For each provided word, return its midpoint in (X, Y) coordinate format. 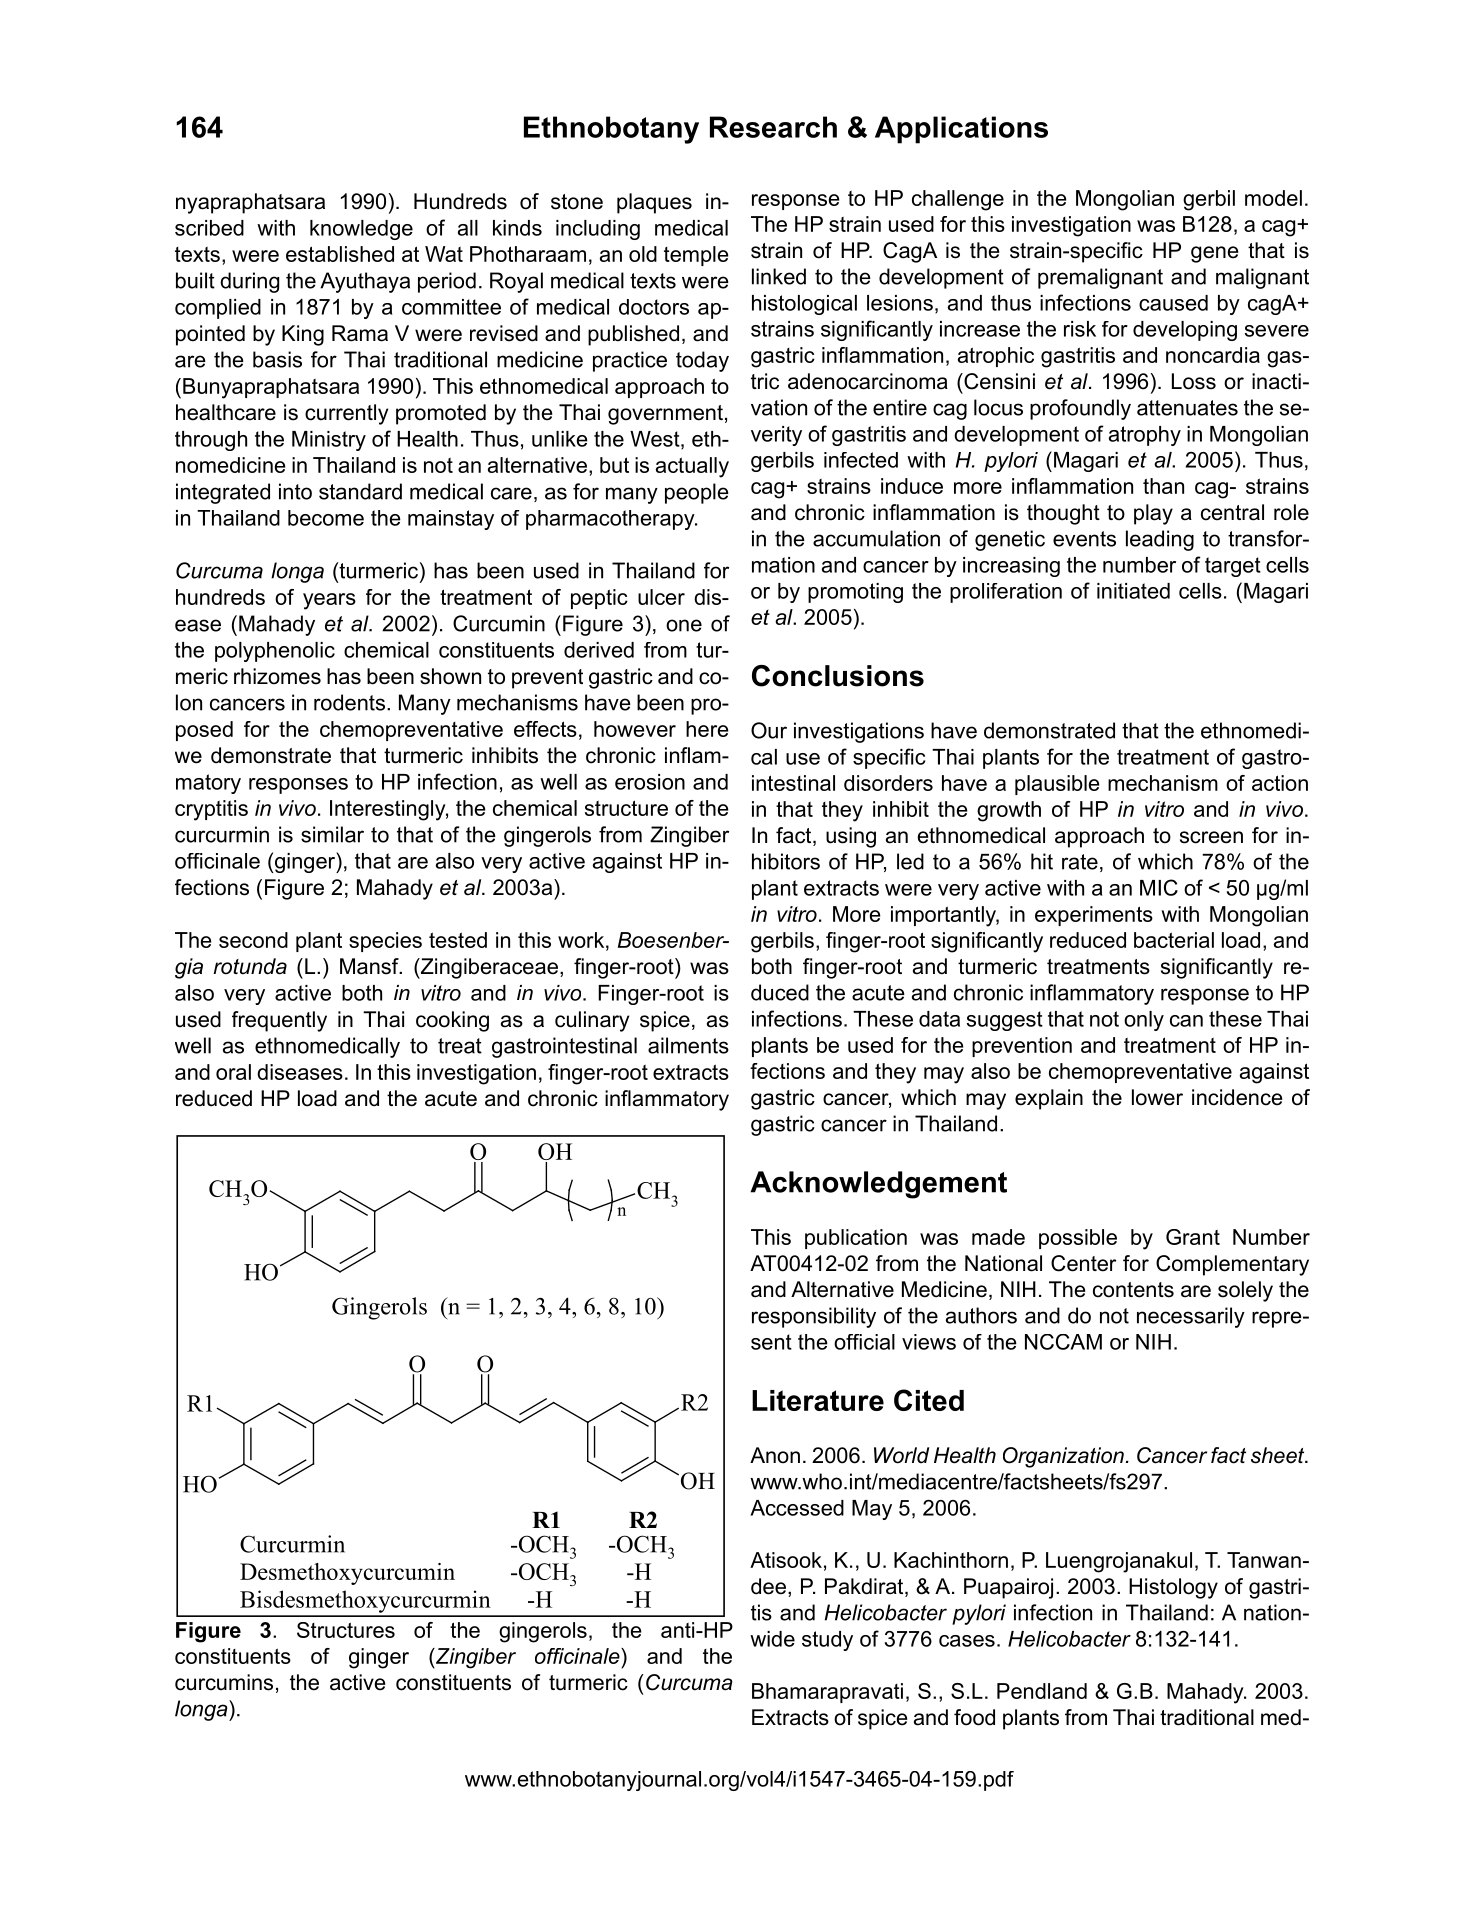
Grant (1193, 1237)
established (340, 254)
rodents (349, 702)
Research (773, 127)
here (707, 729)
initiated (1133, 591)
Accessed (797, 1508)
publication (856, 1239)
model (1273, 198)
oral (233, 1072)
